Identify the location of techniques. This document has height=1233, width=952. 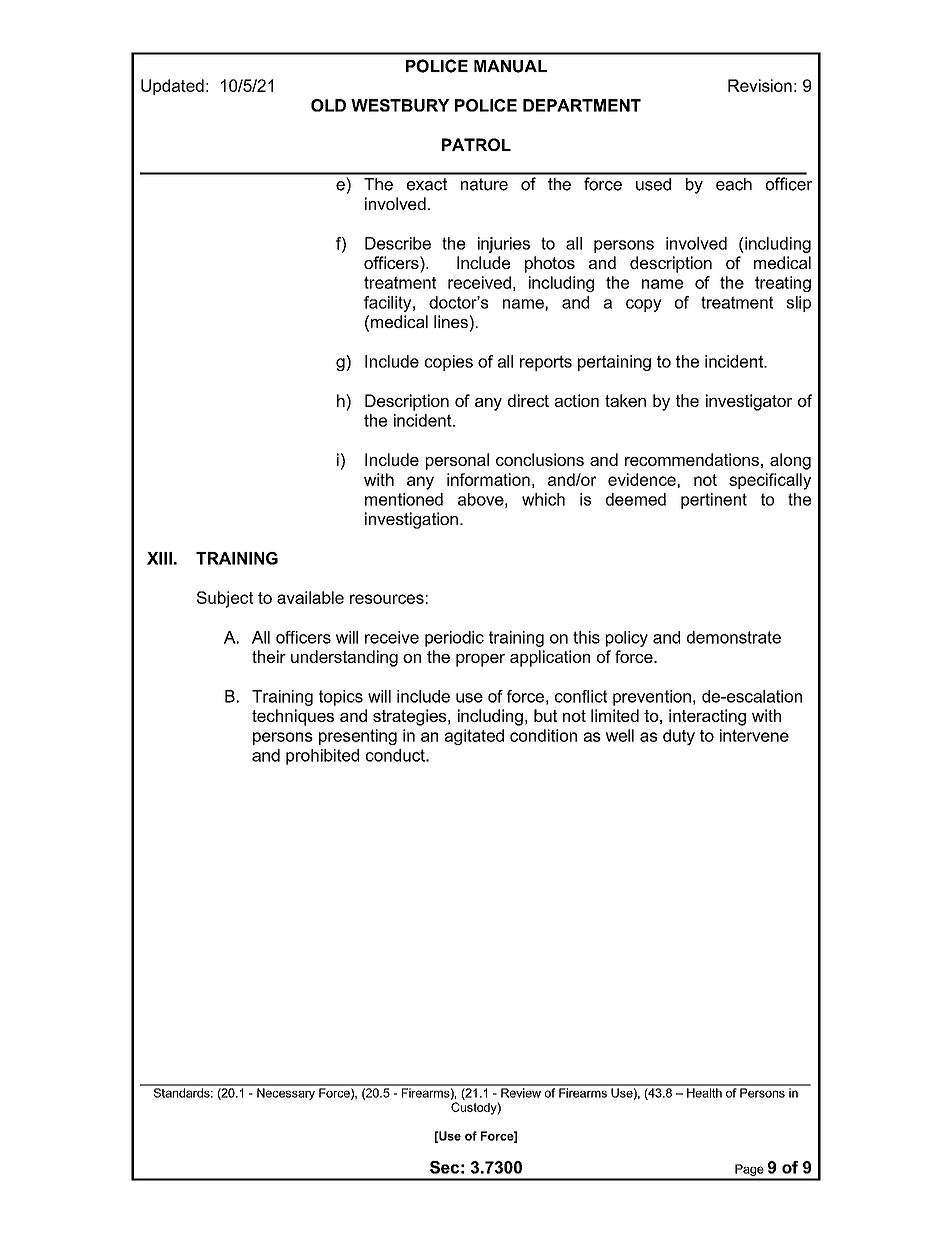
(293, 717).
